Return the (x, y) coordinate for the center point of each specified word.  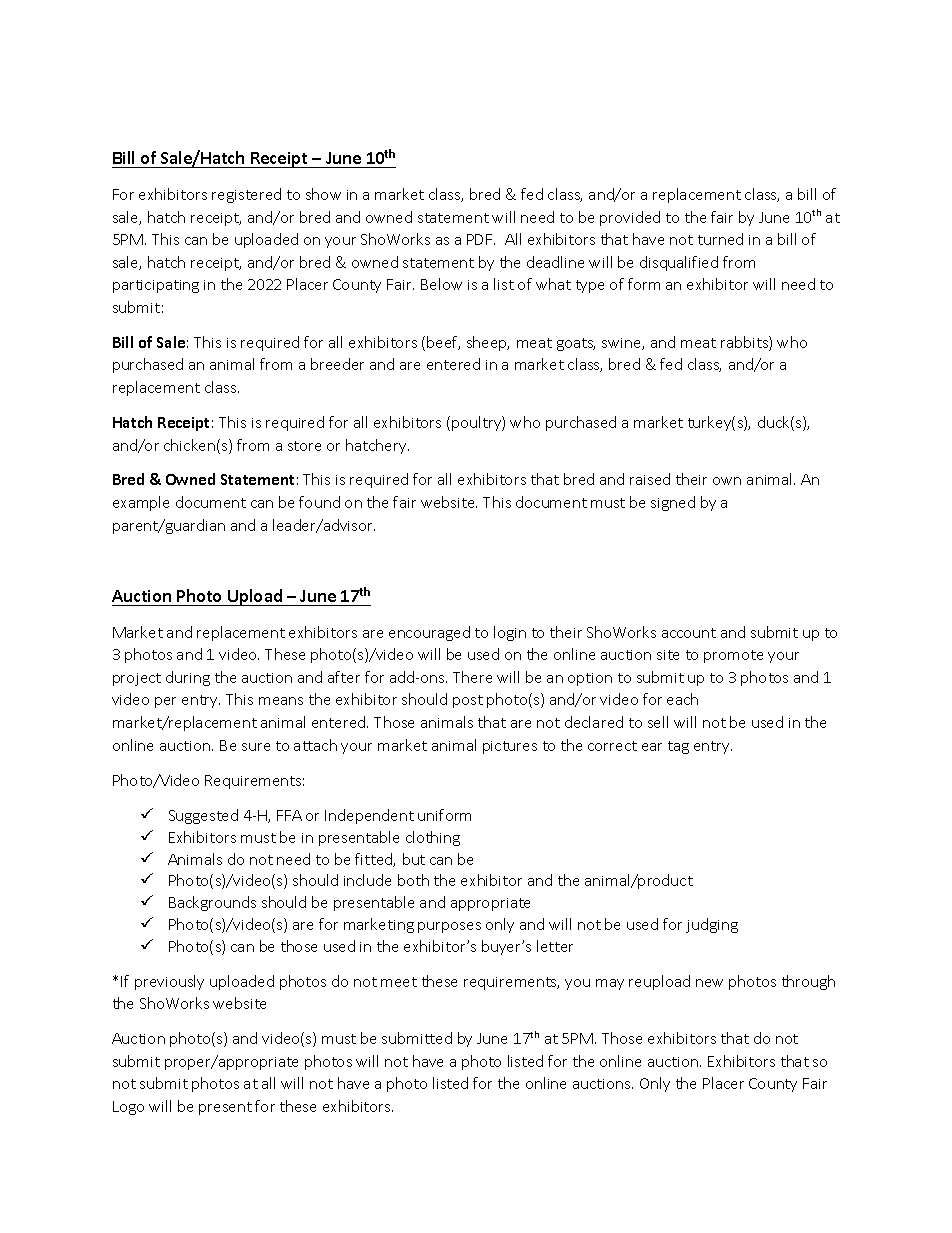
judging (712, 925)
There (472, 677)
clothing (433, 838)
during (188, 678)
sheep (488, 343)
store (304, 446)
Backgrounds (212, 903)
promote (733, 656)
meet (399, 982)
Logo (128, 1108)
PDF (481, 239)
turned (720, 239)
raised (650, 479)
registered (246, 195)
